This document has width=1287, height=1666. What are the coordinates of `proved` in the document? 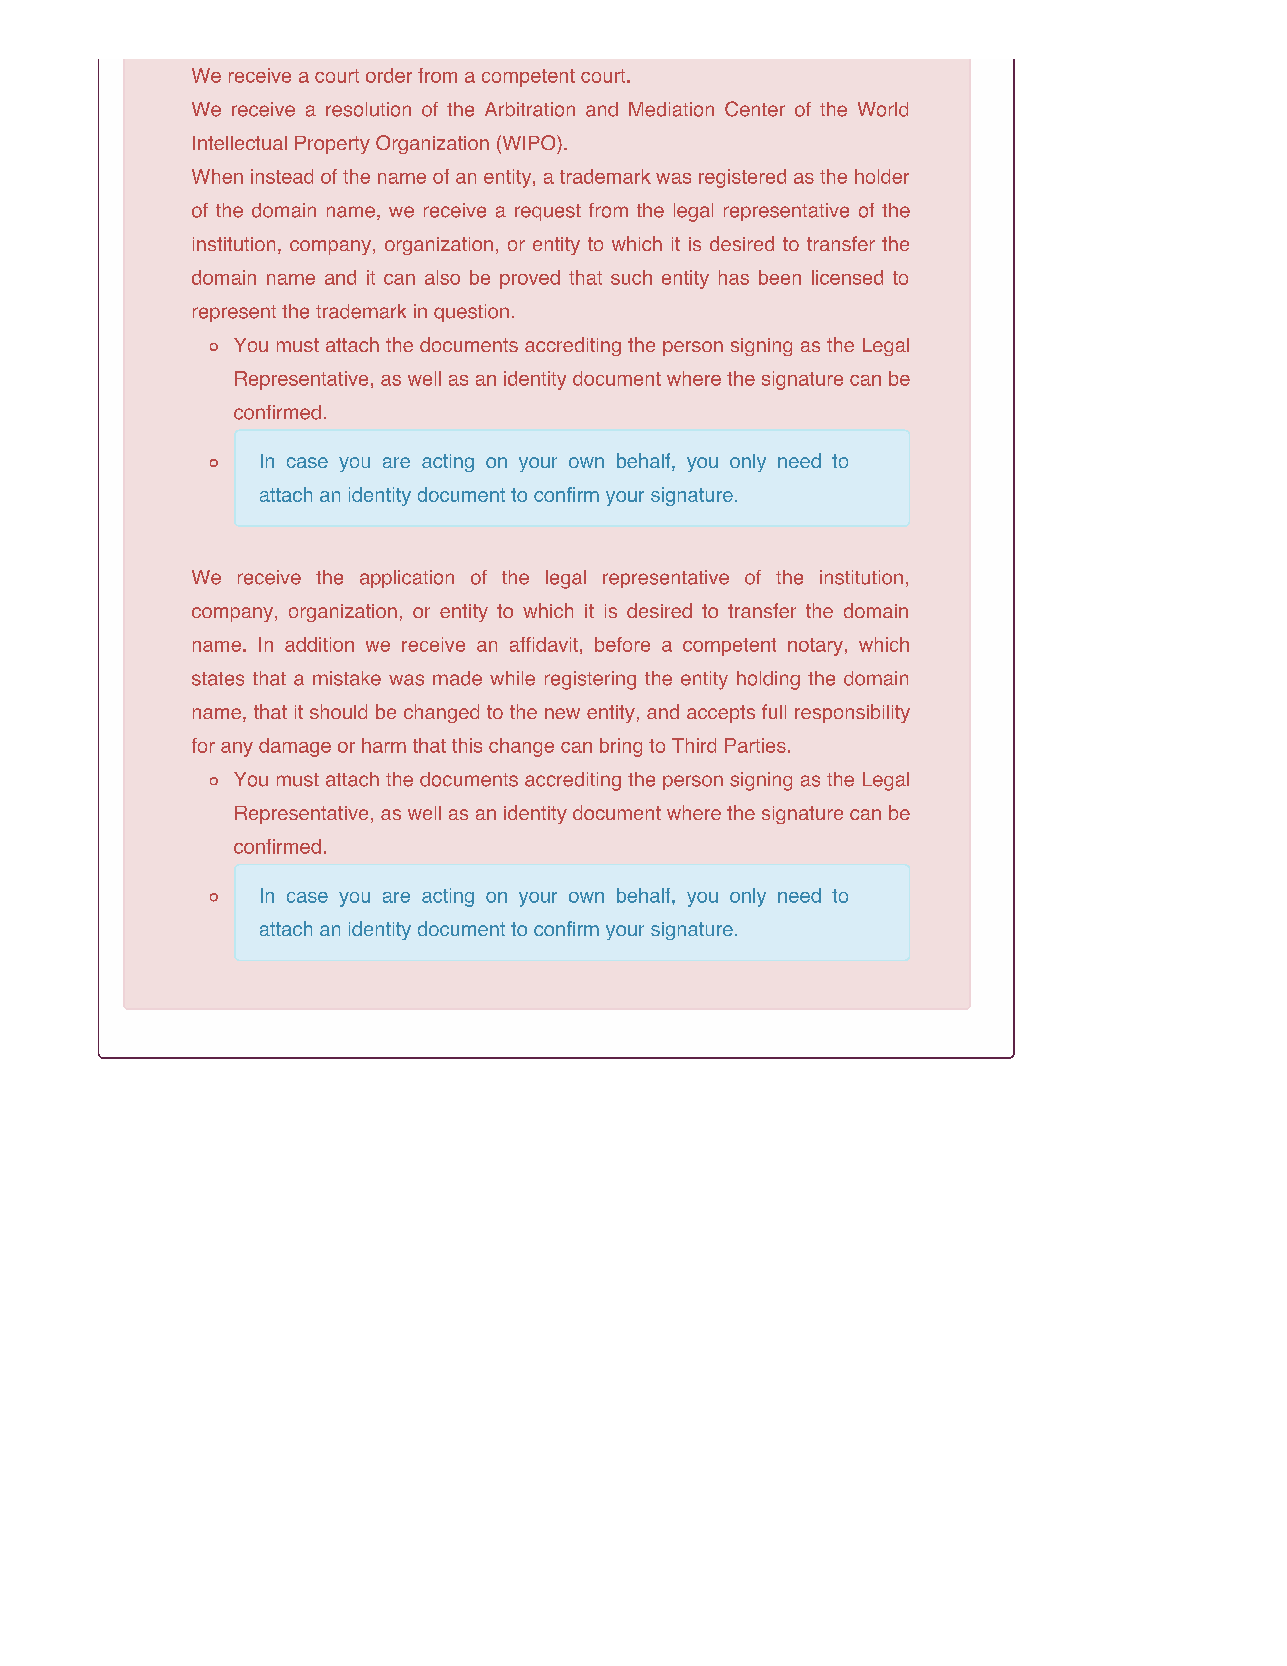 It's located at (530, 279).
